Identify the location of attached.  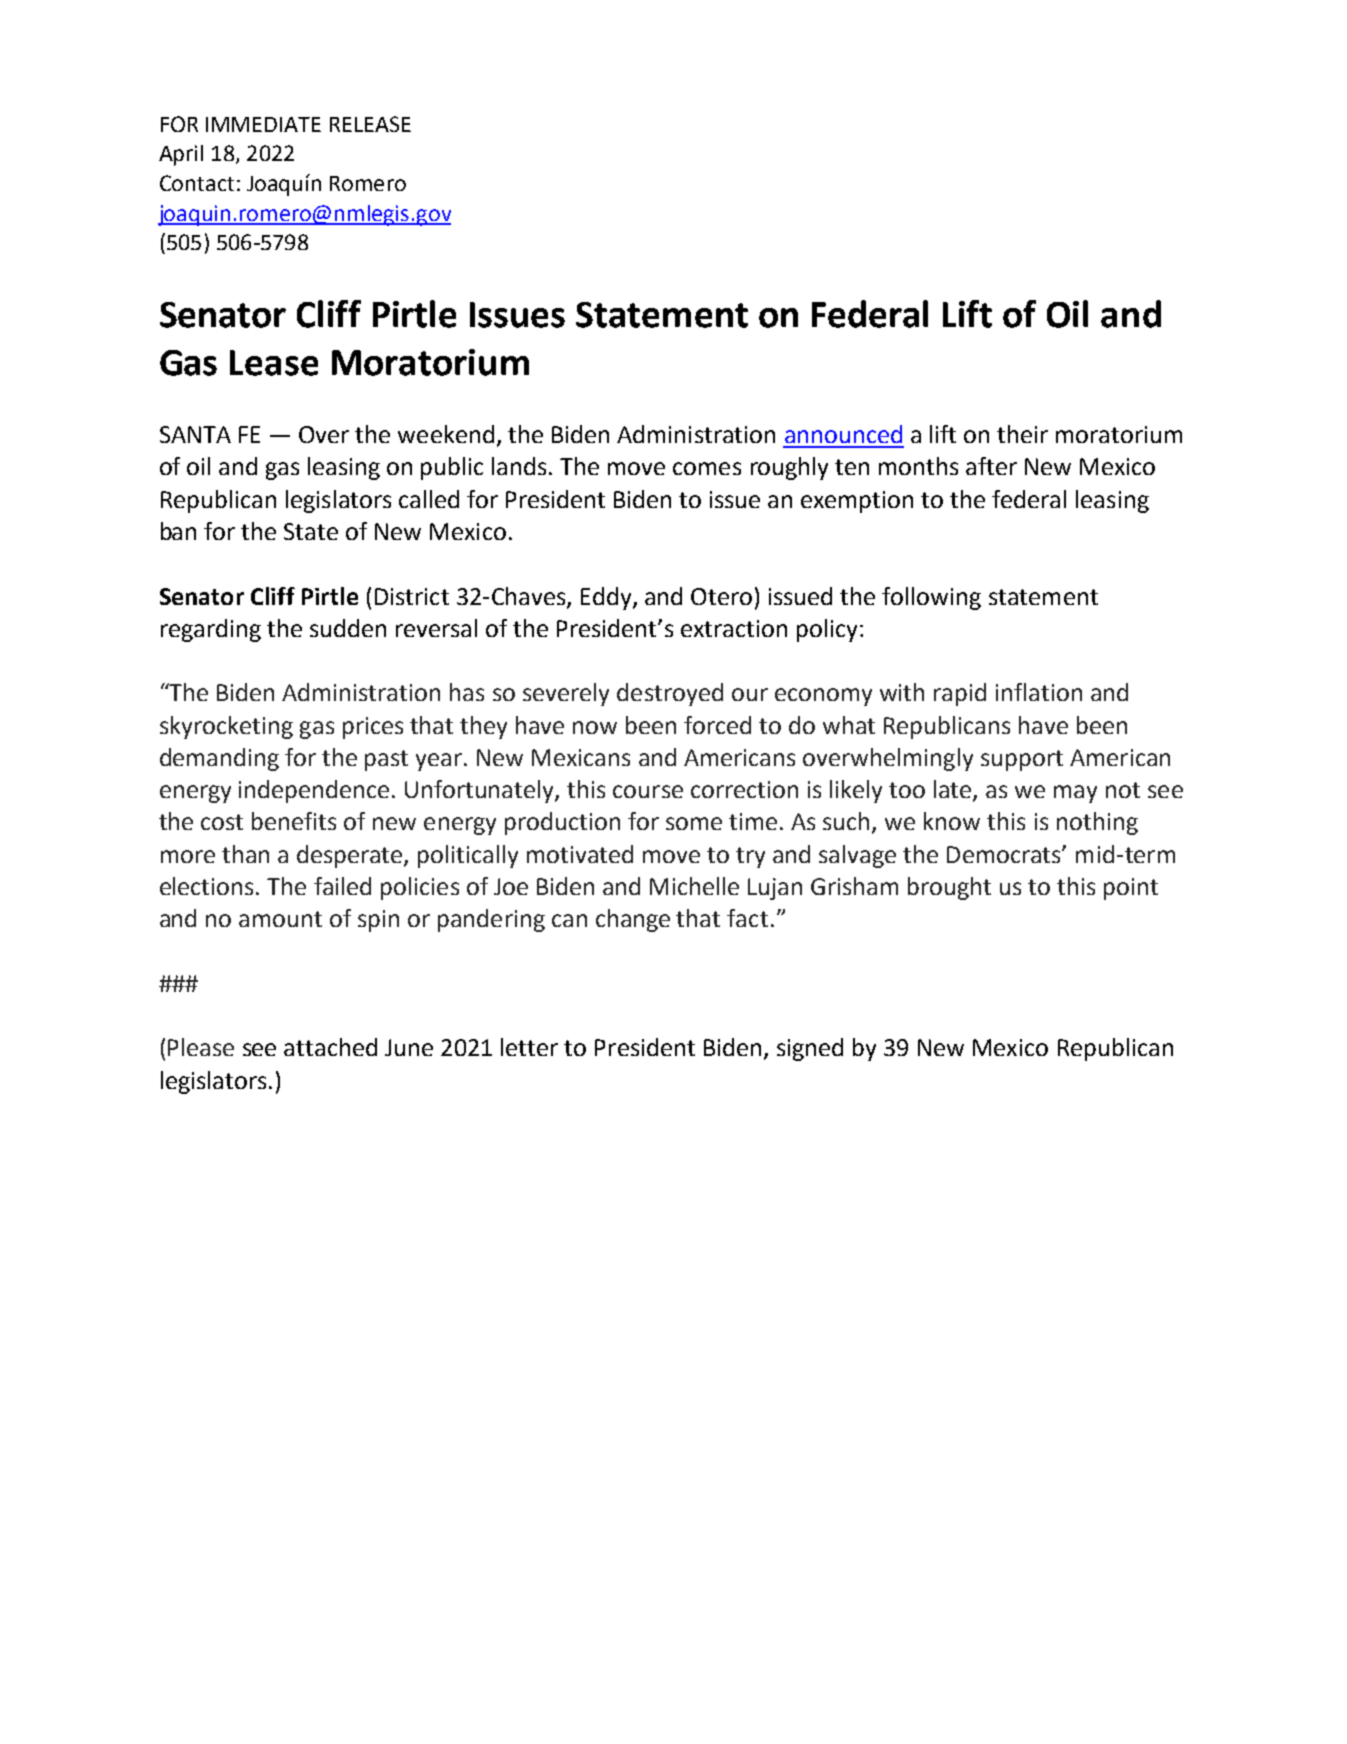
(330, 1047).
